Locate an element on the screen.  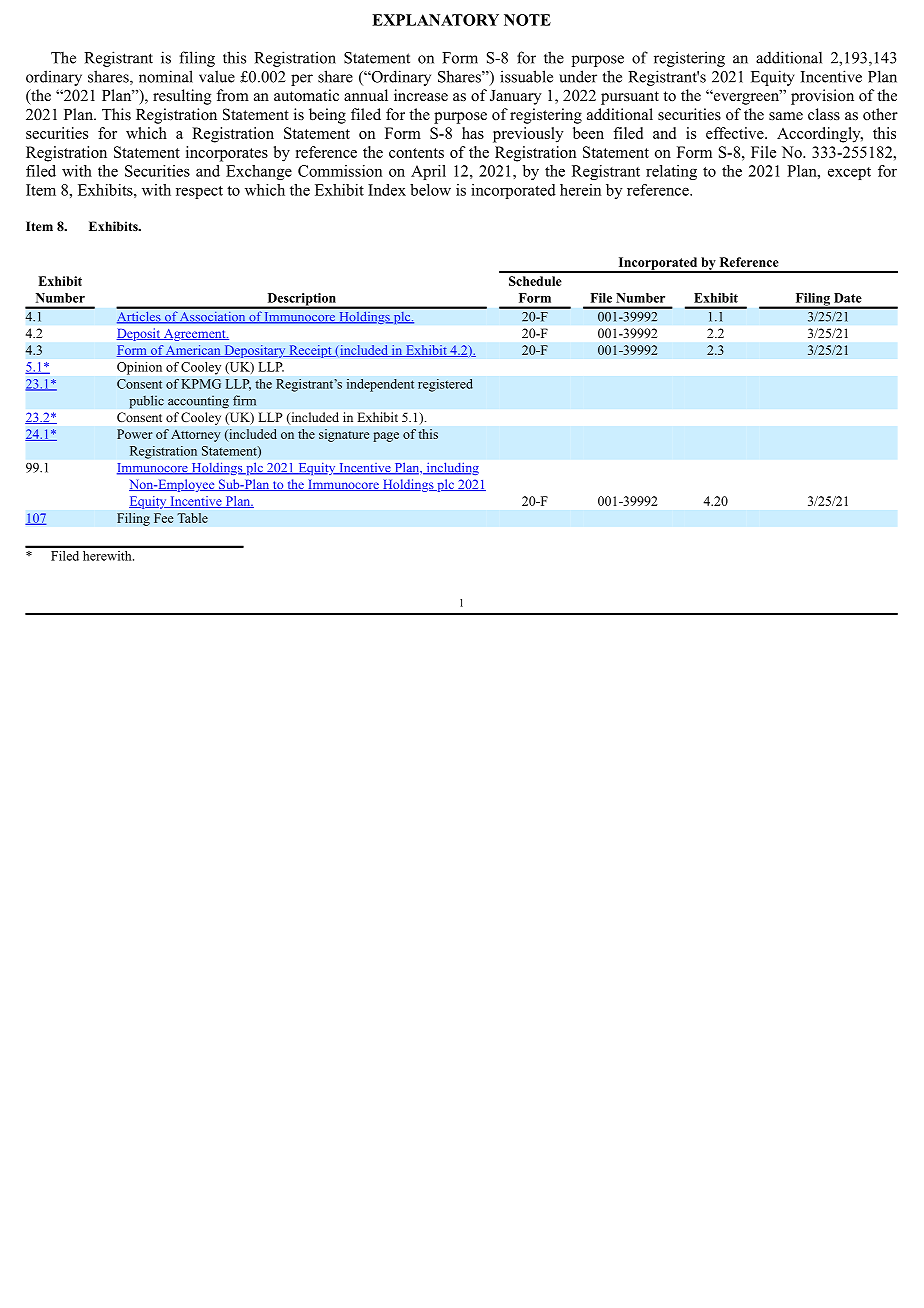
page is located at coordinates (386, 437).
